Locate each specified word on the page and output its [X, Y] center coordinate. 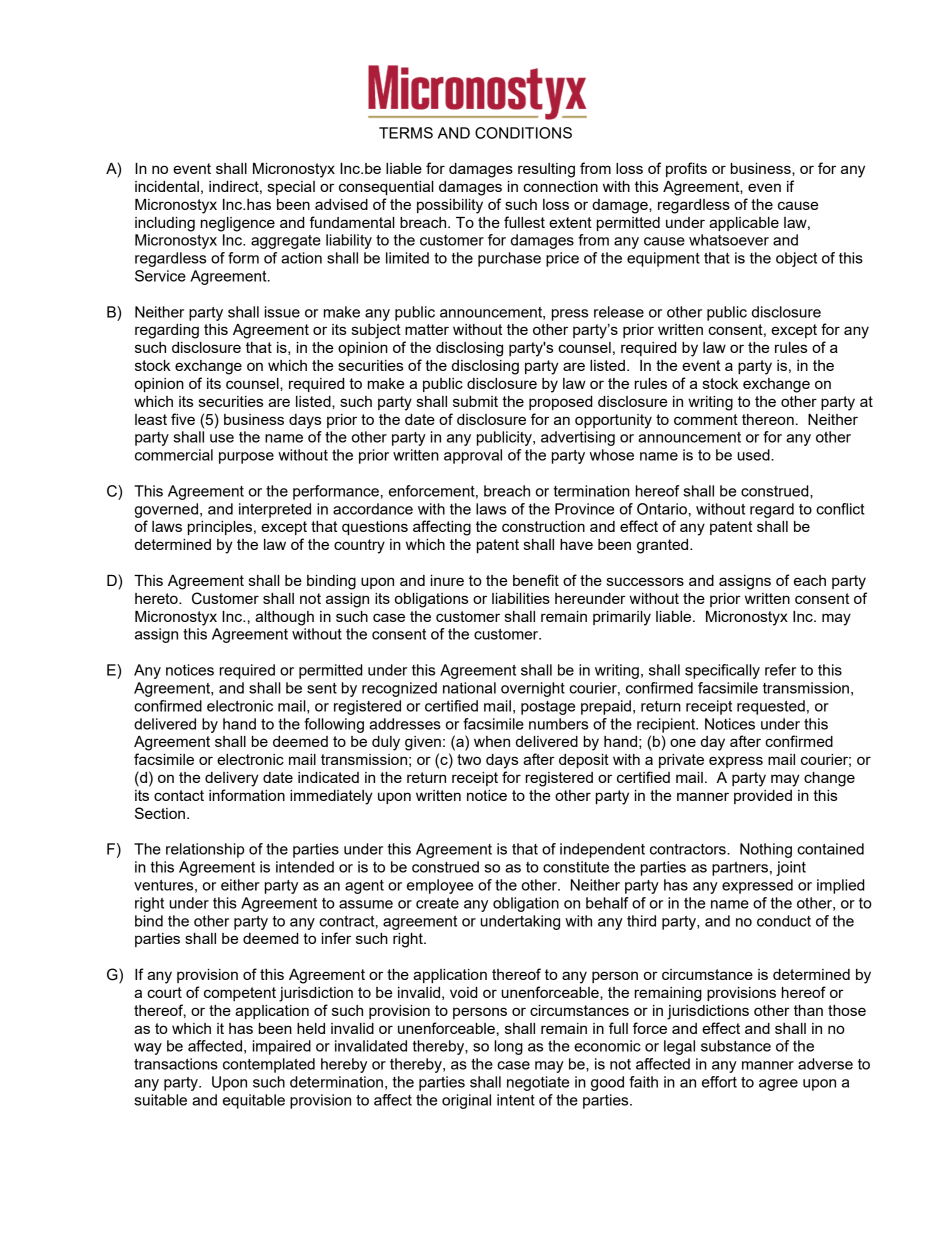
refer [780, 670]
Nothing [766, 850]
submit [475, 401]
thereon [768, 419]
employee [440, 886]
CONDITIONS [523, 133]
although [284, 618]
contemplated [269, 1065]
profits [686, 169]
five [183, 419]
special [291, 188]
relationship [205, 850]
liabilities [521, 598]
